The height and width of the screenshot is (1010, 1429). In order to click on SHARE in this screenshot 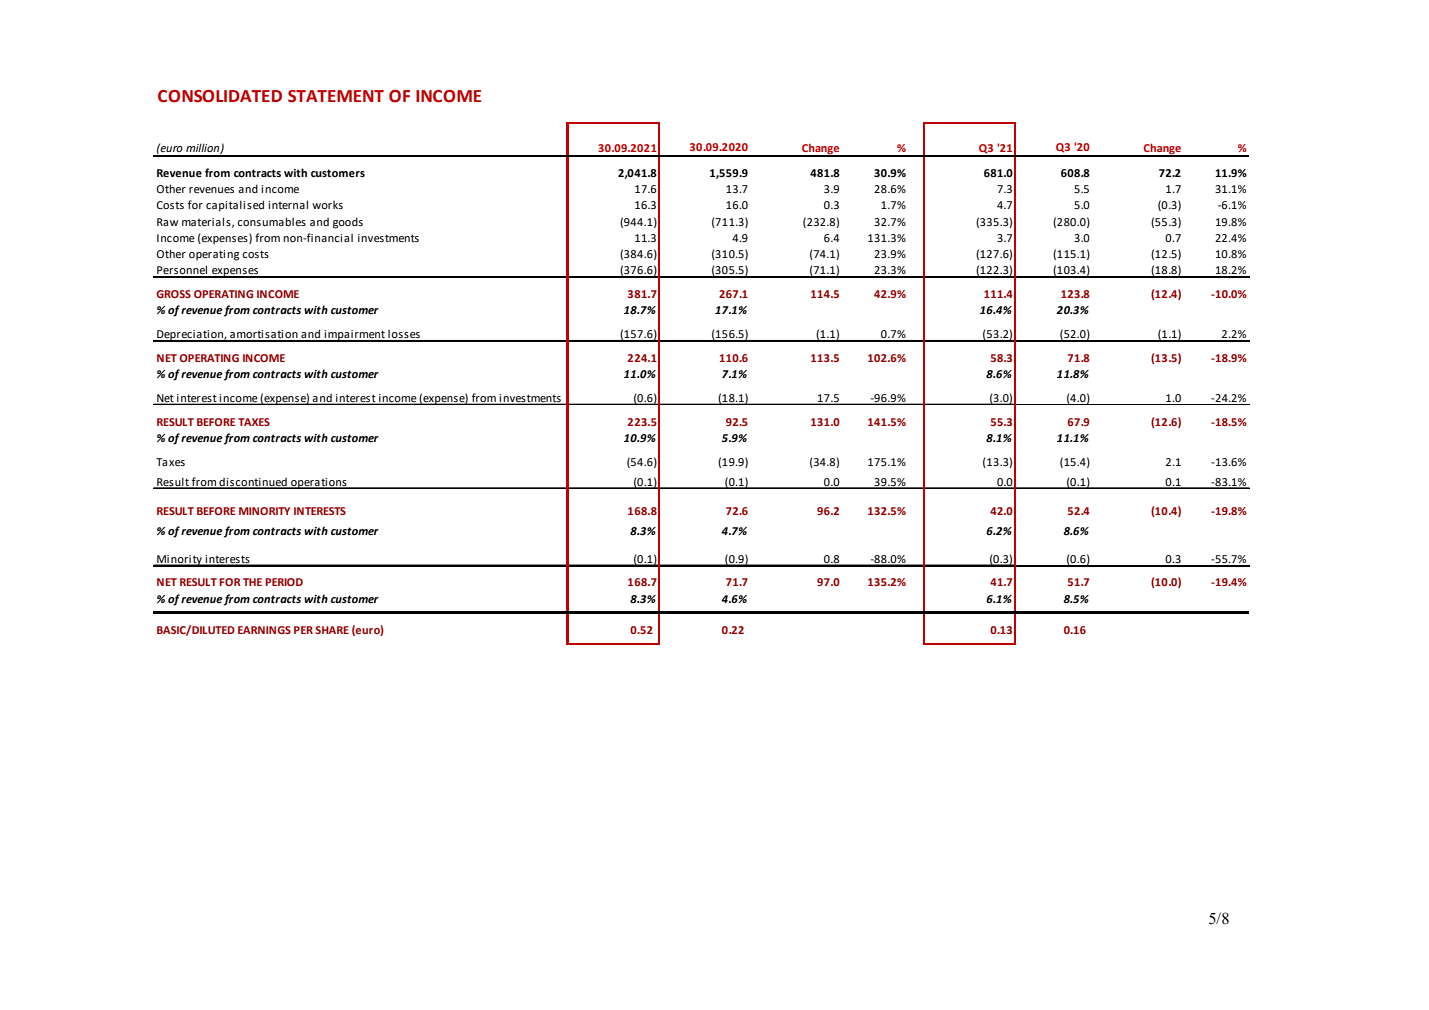, I will do `click(332, 630)`.
